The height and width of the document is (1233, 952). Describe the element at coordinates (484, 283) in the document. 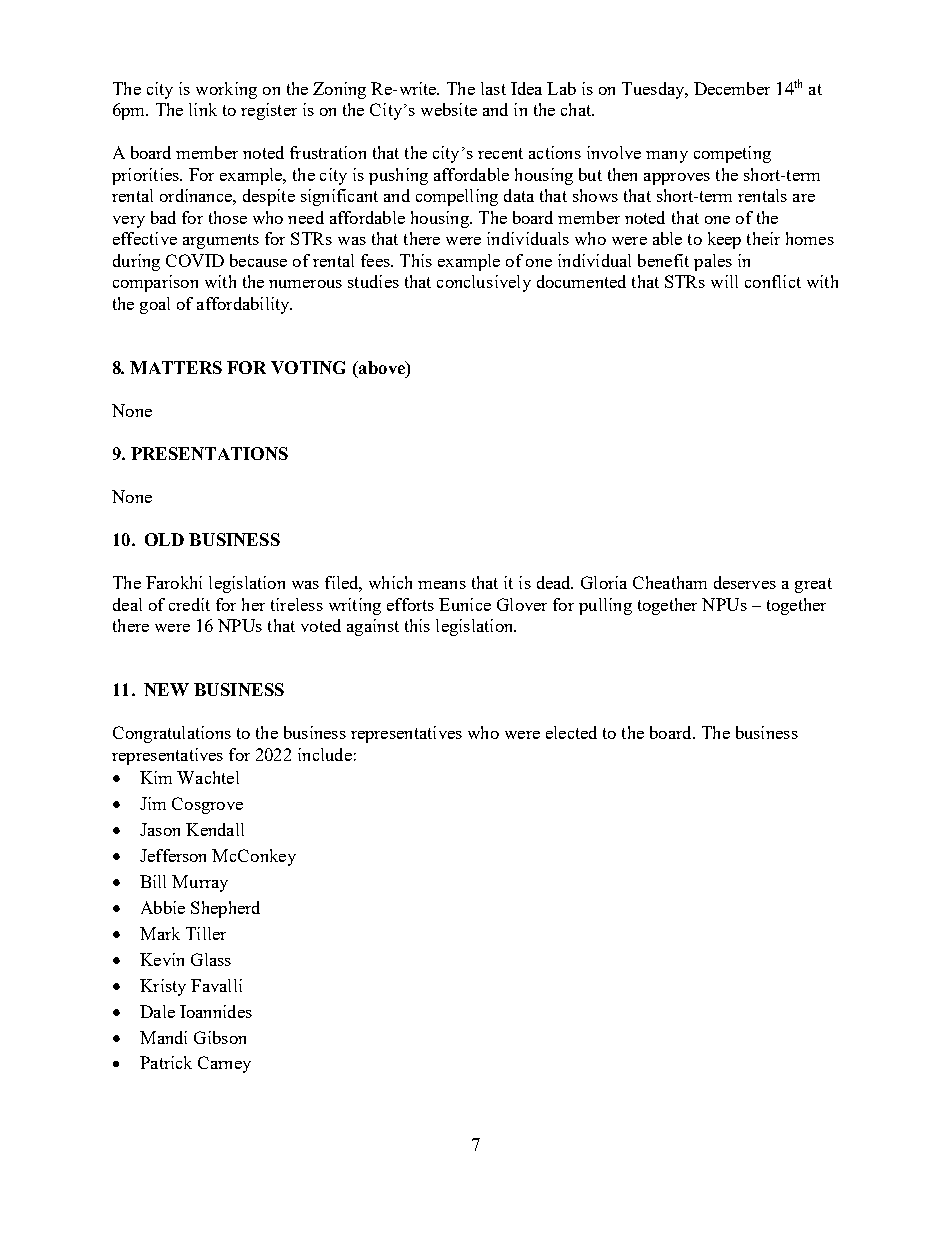

I see `conclusively` at that location.
